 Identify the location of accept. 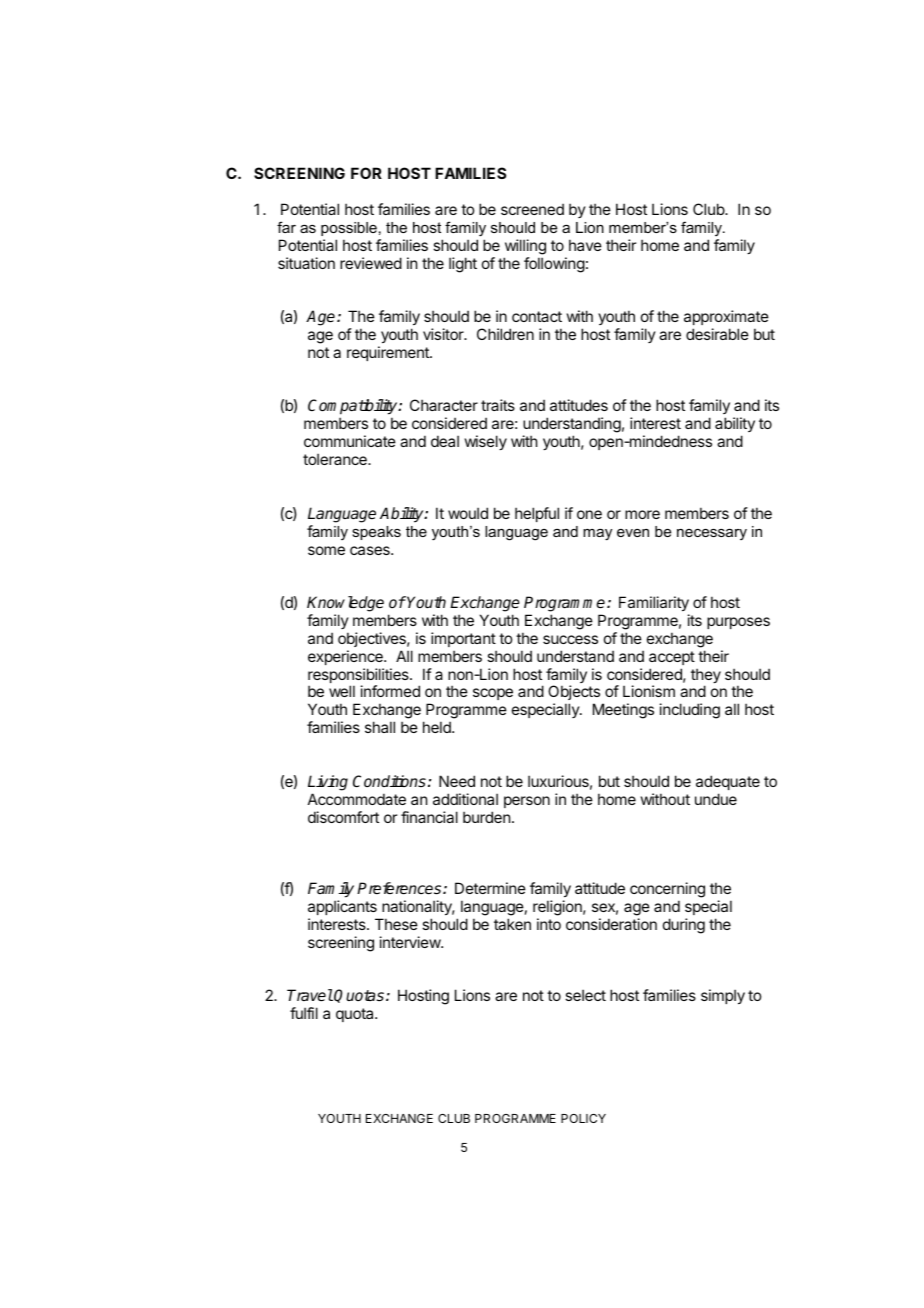
(672, 658).
